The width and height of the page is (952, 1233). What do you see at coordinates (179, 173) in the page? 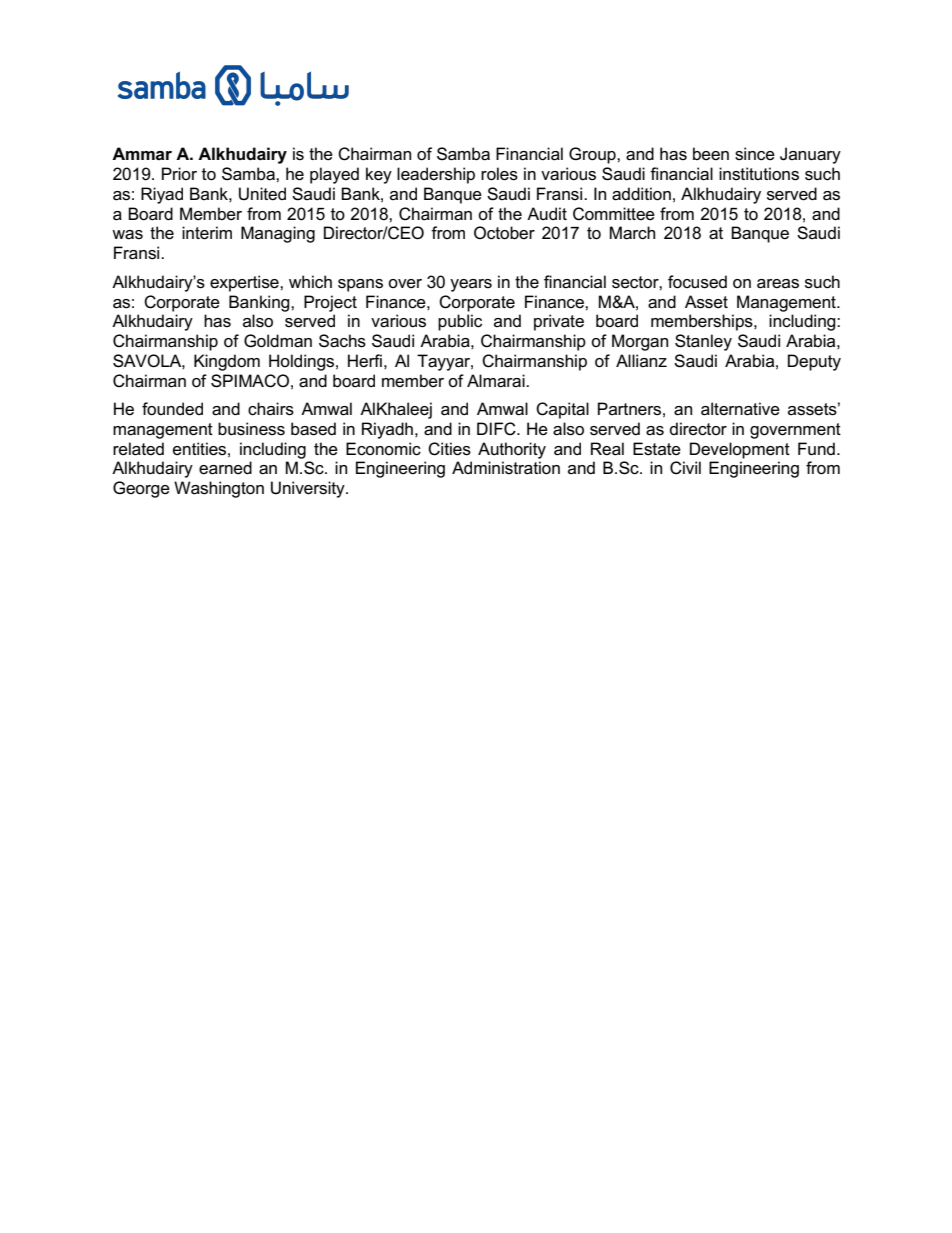
I see `Prior` at bounding box center [179, 173].
